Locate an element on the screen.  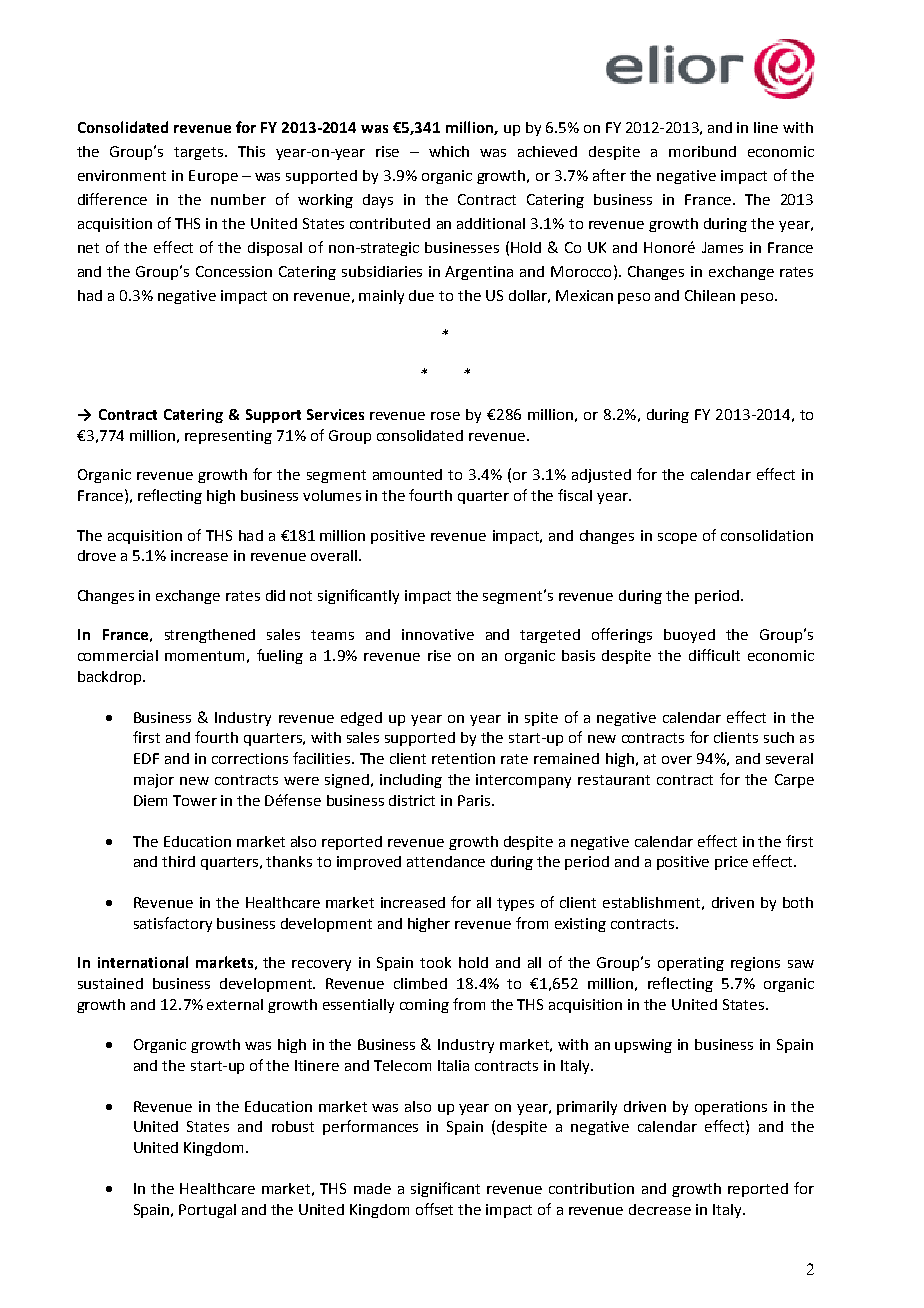
moribund is located at coordinates (702, 151).
